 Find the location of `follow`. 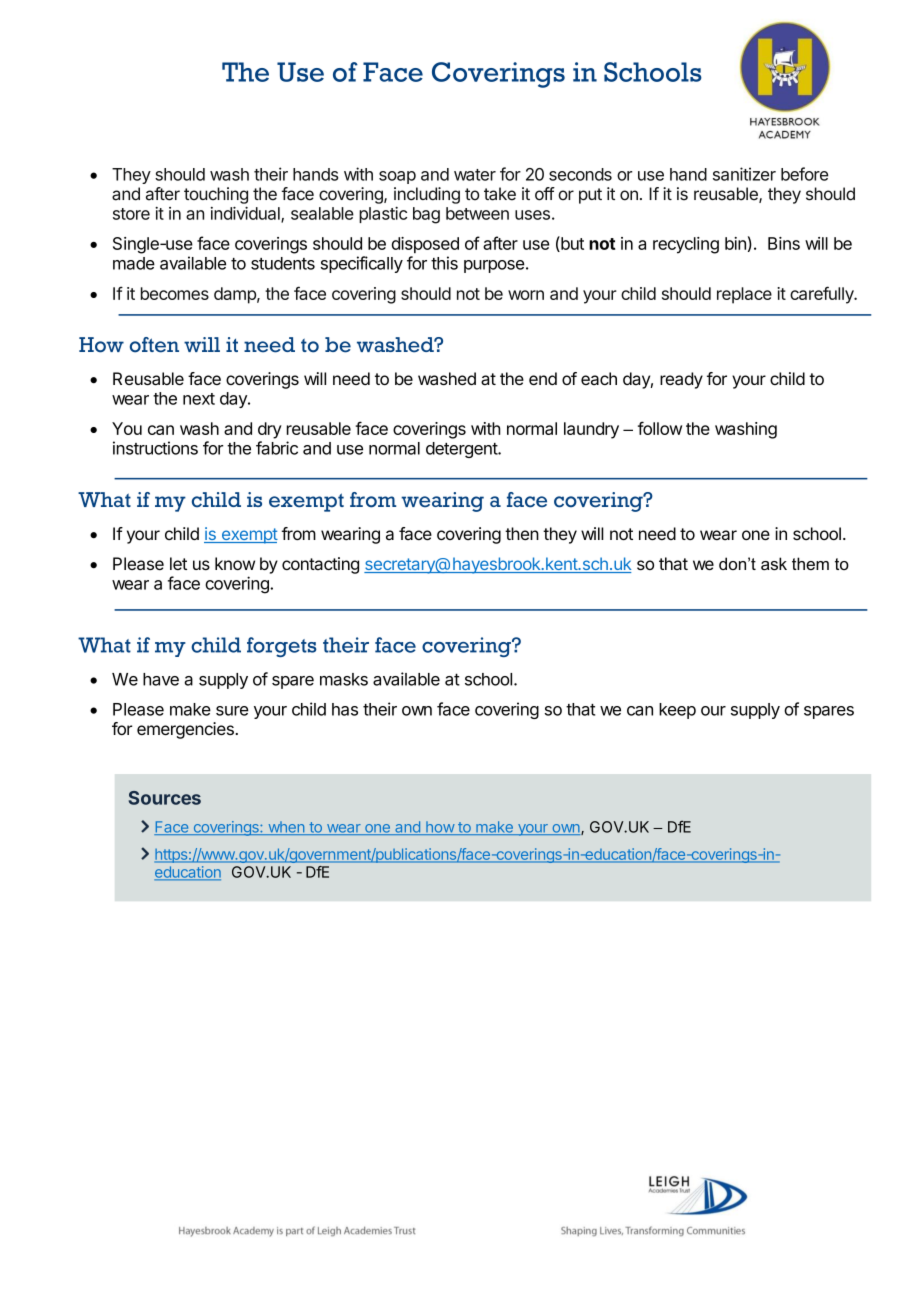

follow is located at coordinates (660, 428).
